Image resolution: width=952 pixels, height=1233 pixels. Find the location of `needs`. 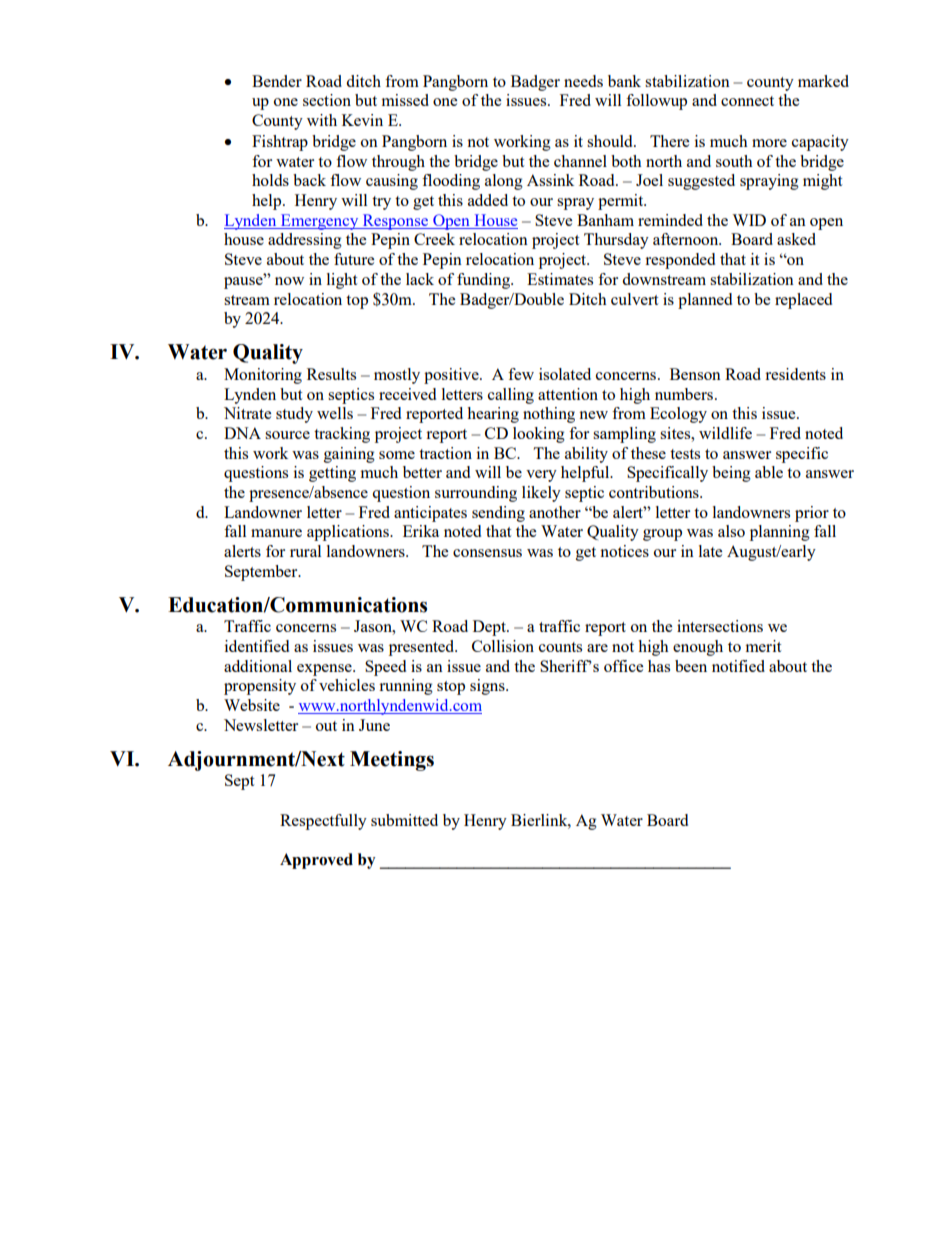

needs is located at coordinates (583, 81).
